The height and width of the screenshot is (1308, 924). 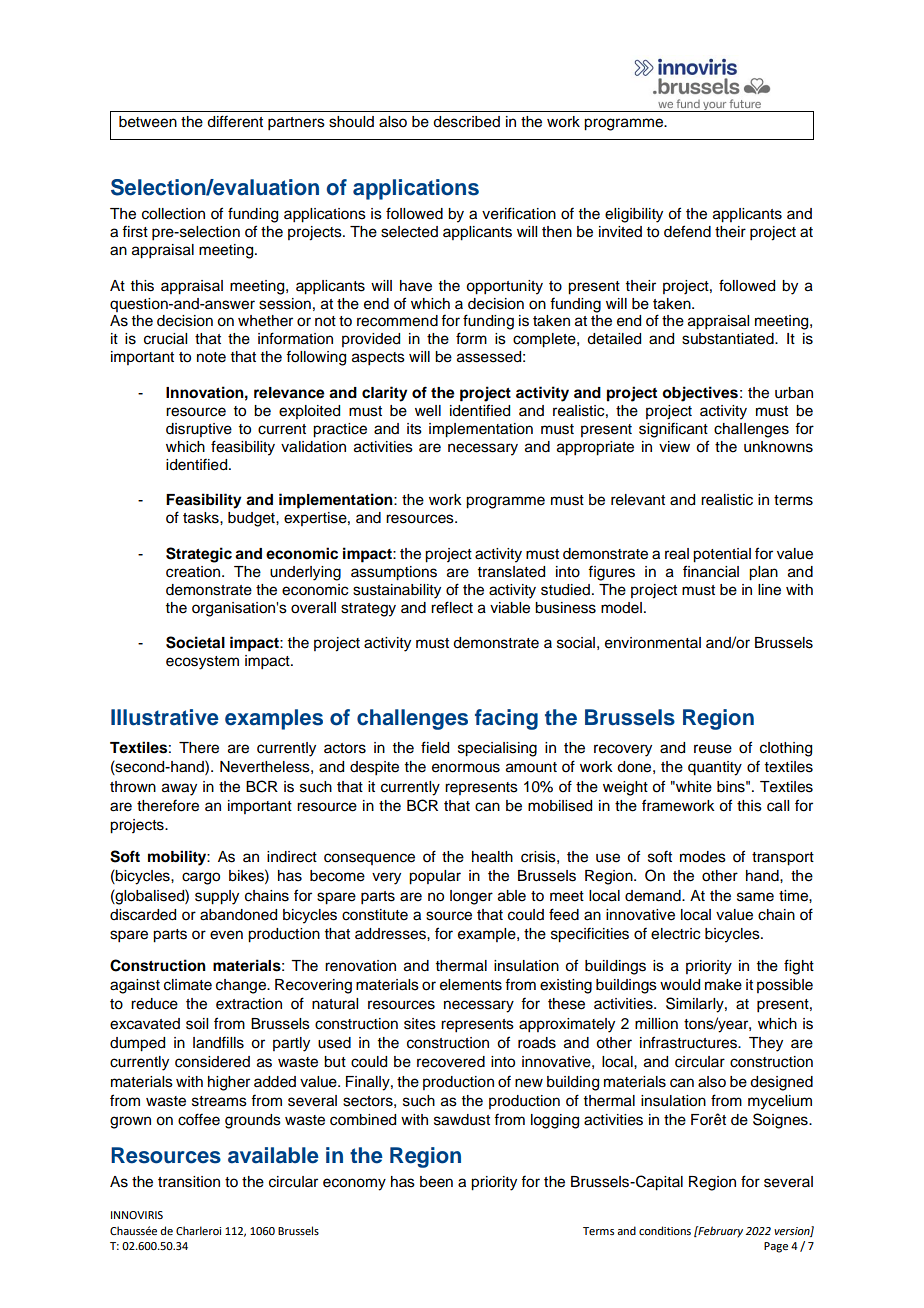 What do you see at coordinates (715, 768) in the screenshot?
I see `quantity` at bounding box center [715, 768].
